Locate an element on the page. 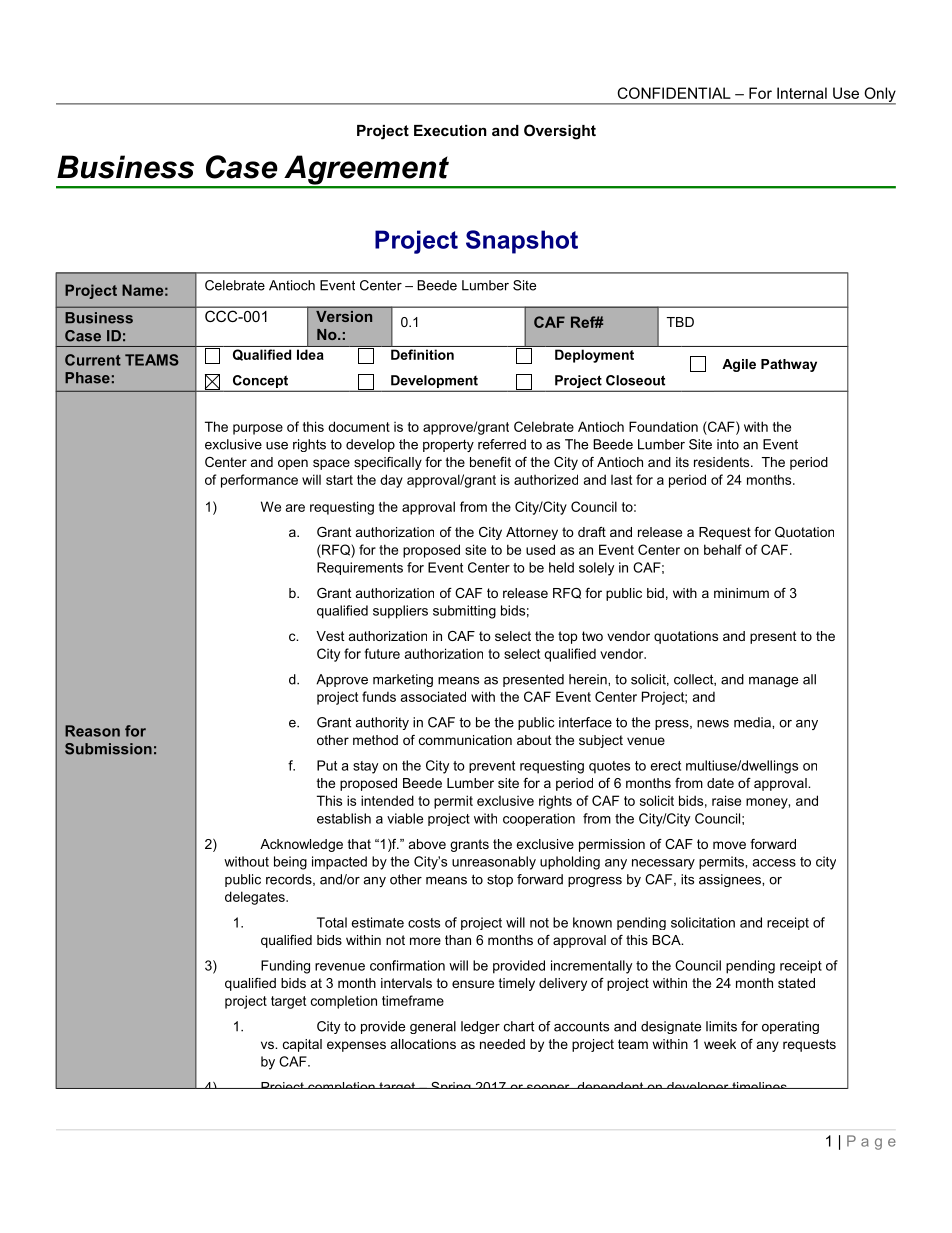 The image size is (952, 1233). Agreement is located at coordinates (366, 171).
